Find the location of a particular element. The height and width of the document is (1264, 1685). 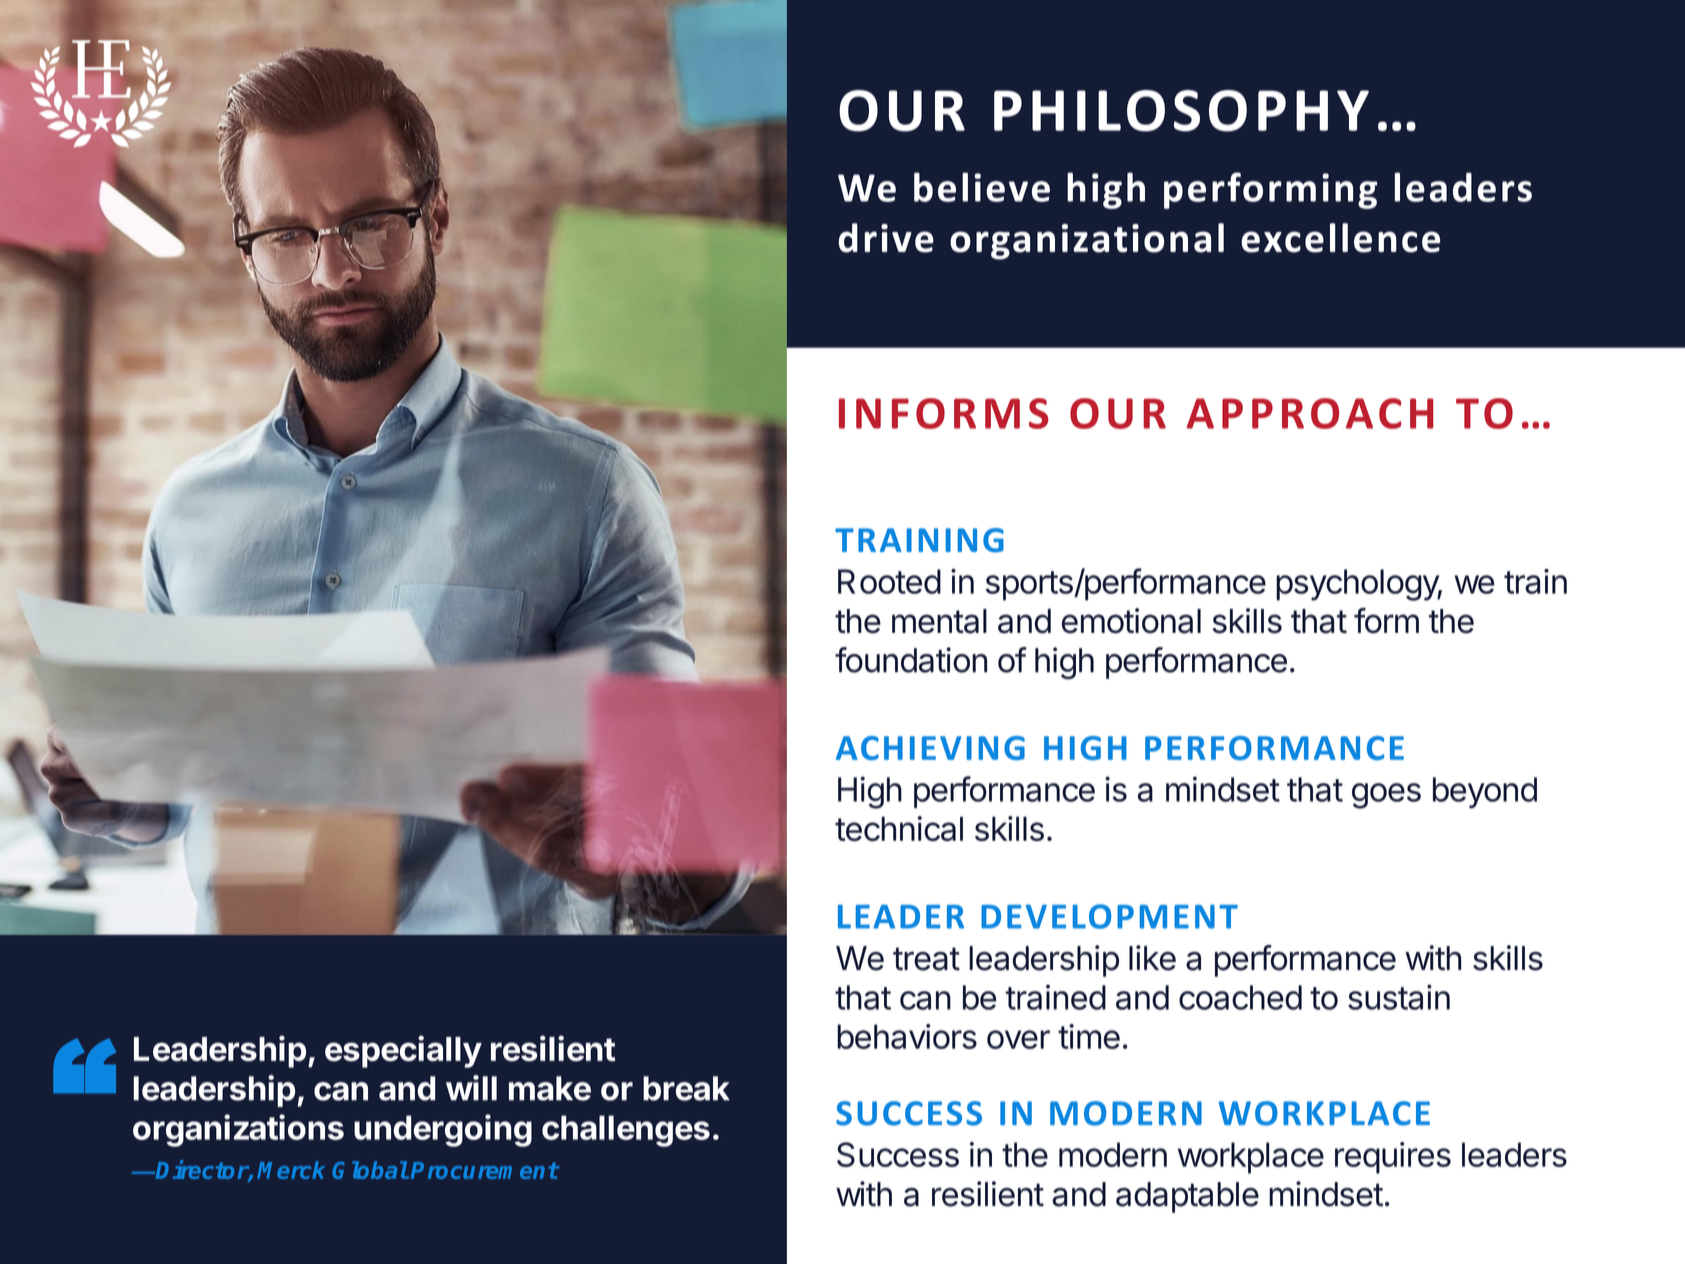

PHILOSOPHY is located at coordinates (1181, 111).
